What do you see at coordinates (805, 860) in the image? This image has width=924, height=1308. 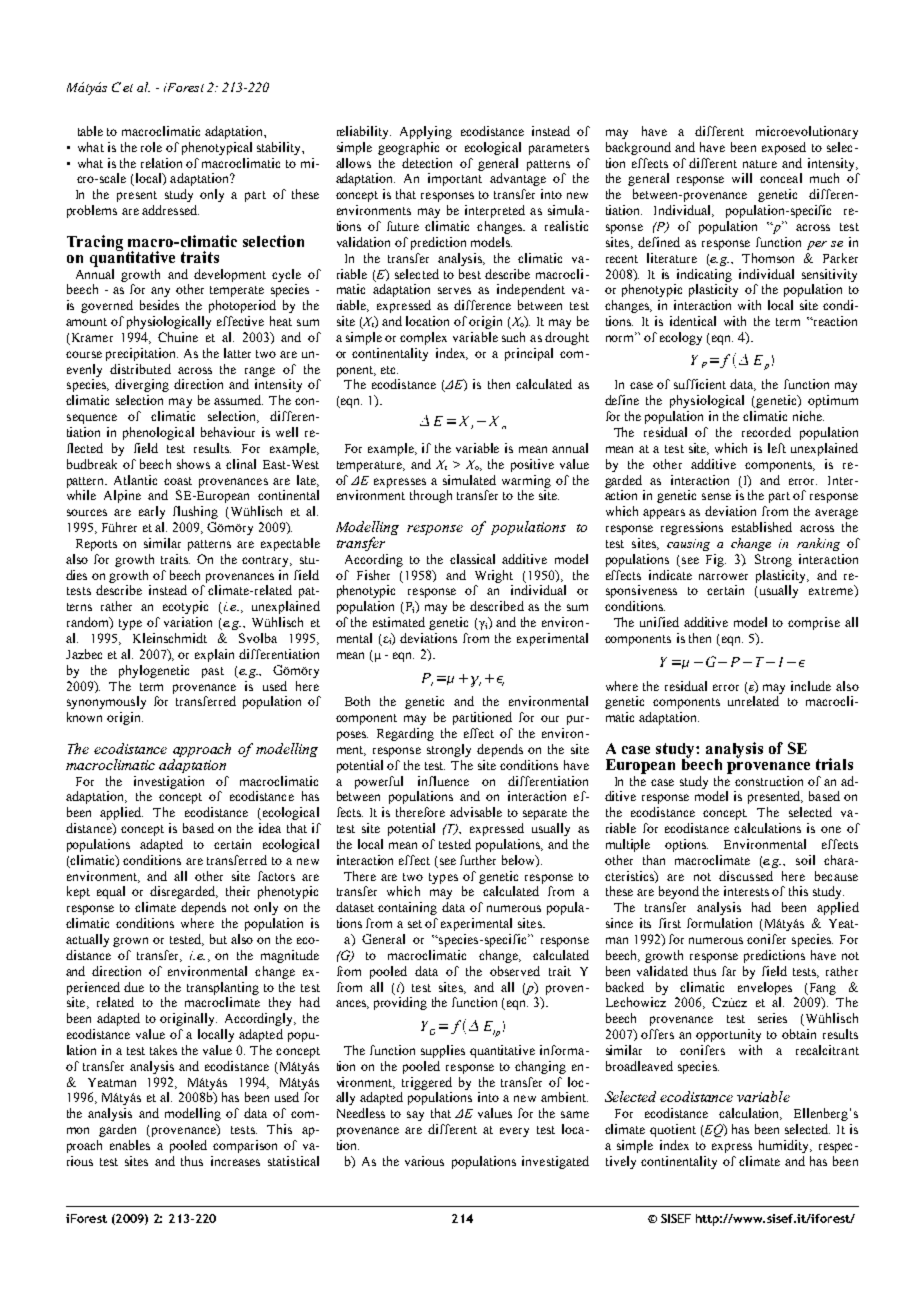 I see `soil` at bounding box center [805, 860].
